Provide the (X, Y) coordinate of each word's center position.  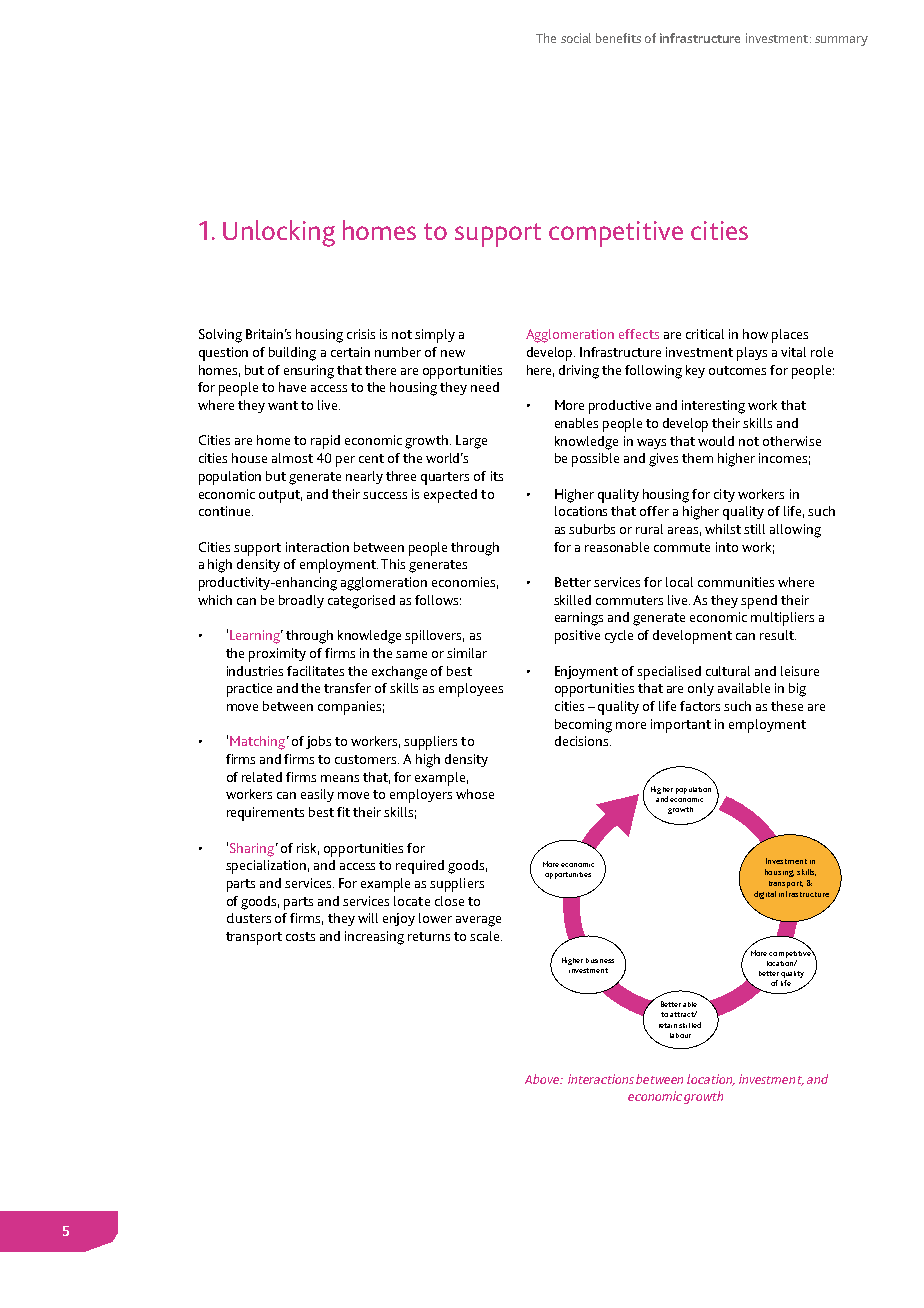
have (292, 387)
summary (841, 41)
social (576, 38)
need (485, 387)
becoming (583, 726)
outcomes (737, 370)
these (787, 706)
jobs (318, 742)
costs (300, 936)
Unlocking (279, 233)
